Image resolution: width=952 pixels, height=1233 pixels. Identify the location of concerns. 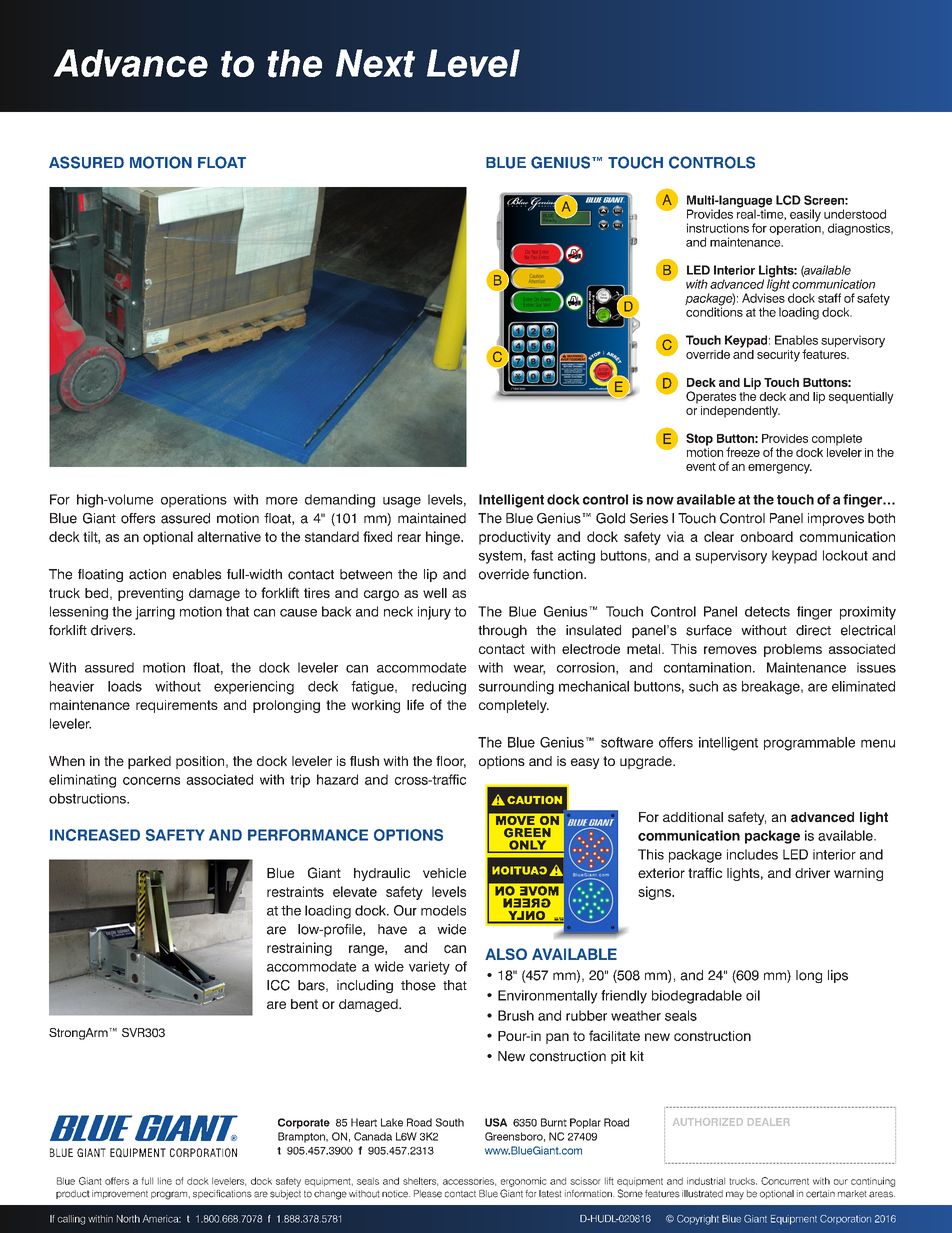
(151, 781).
